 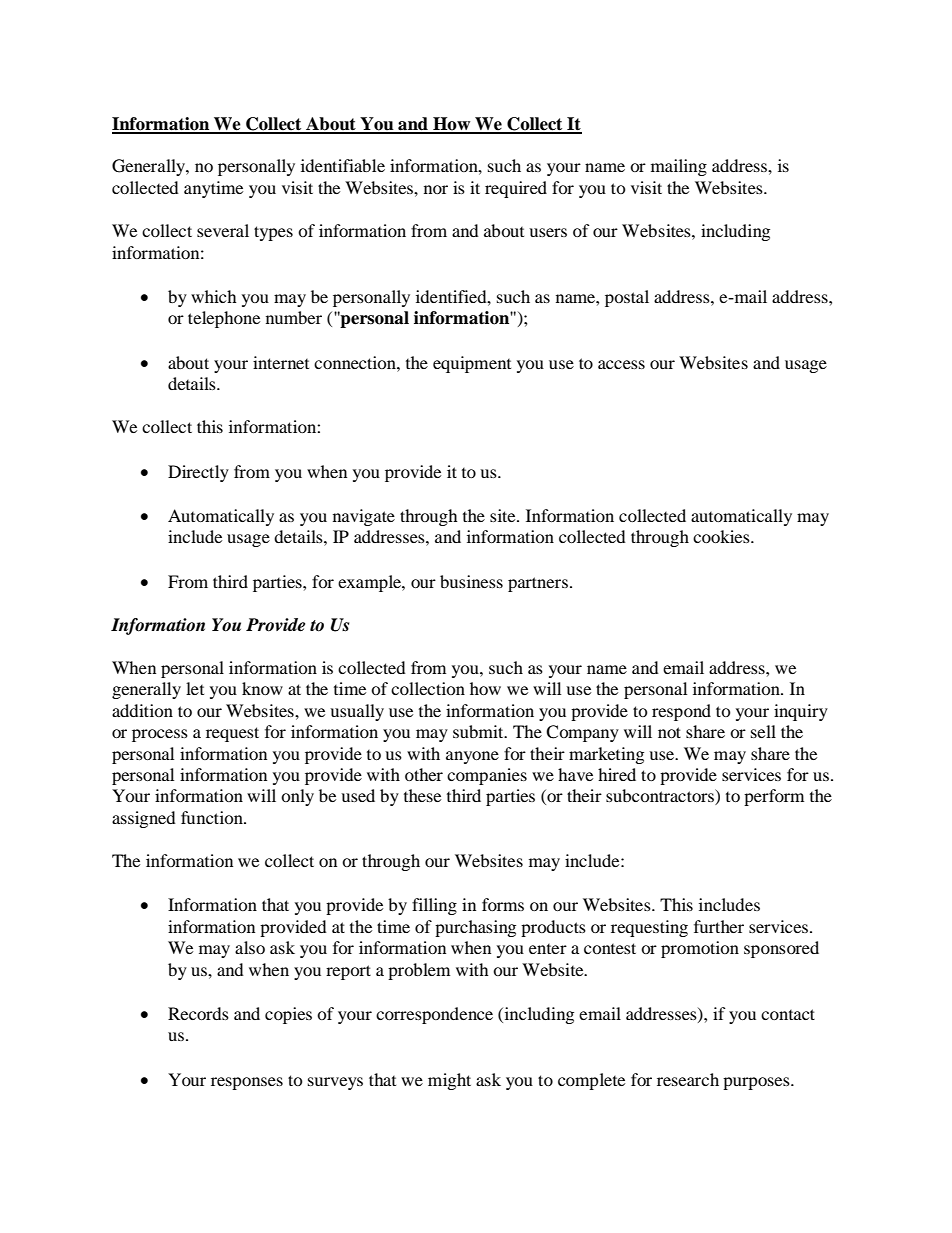 I want to click on Directly, so click(x=198, y=473).
